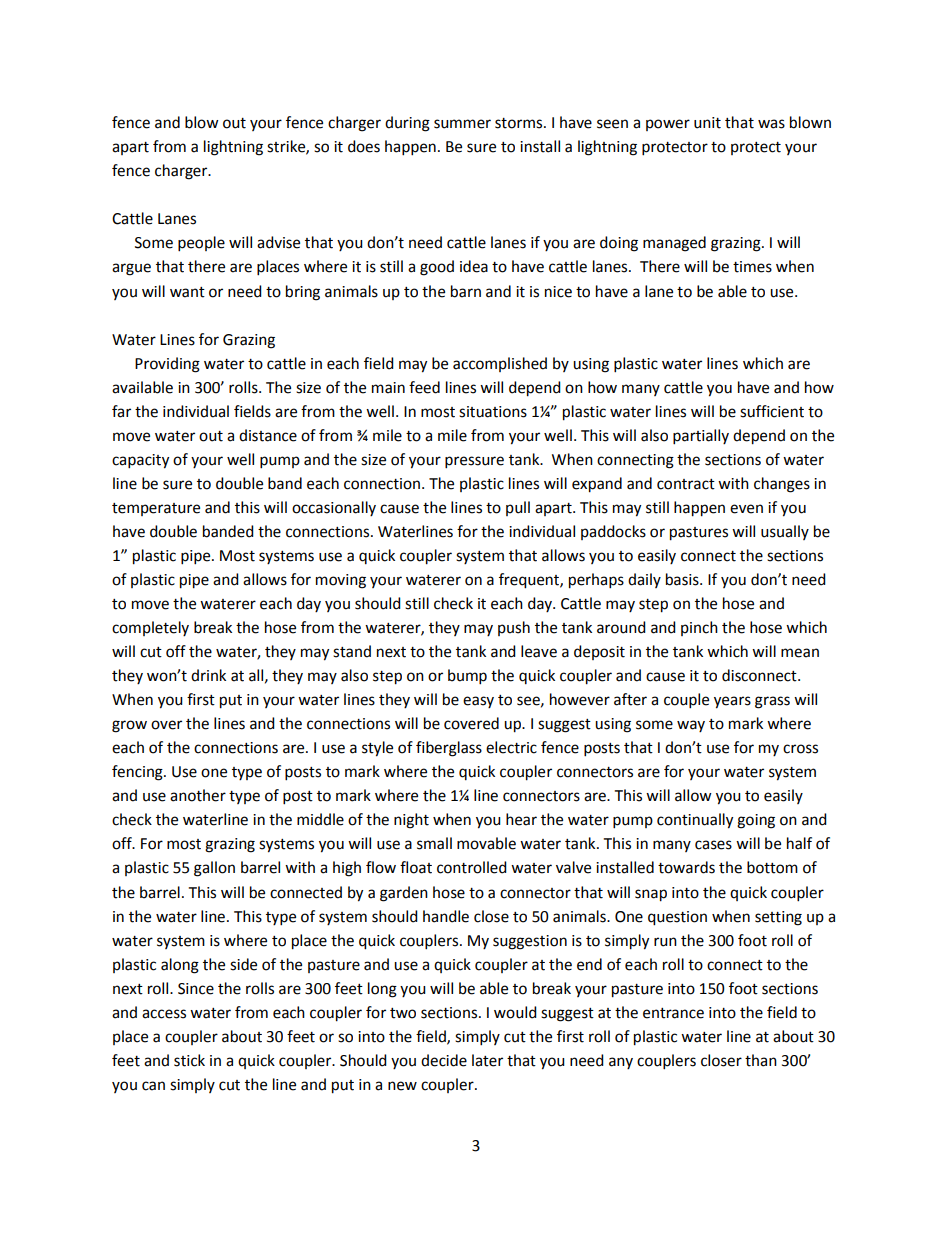 The width and height of the page is (952, 1233). I want to click on decide, so click(444, 1060).
